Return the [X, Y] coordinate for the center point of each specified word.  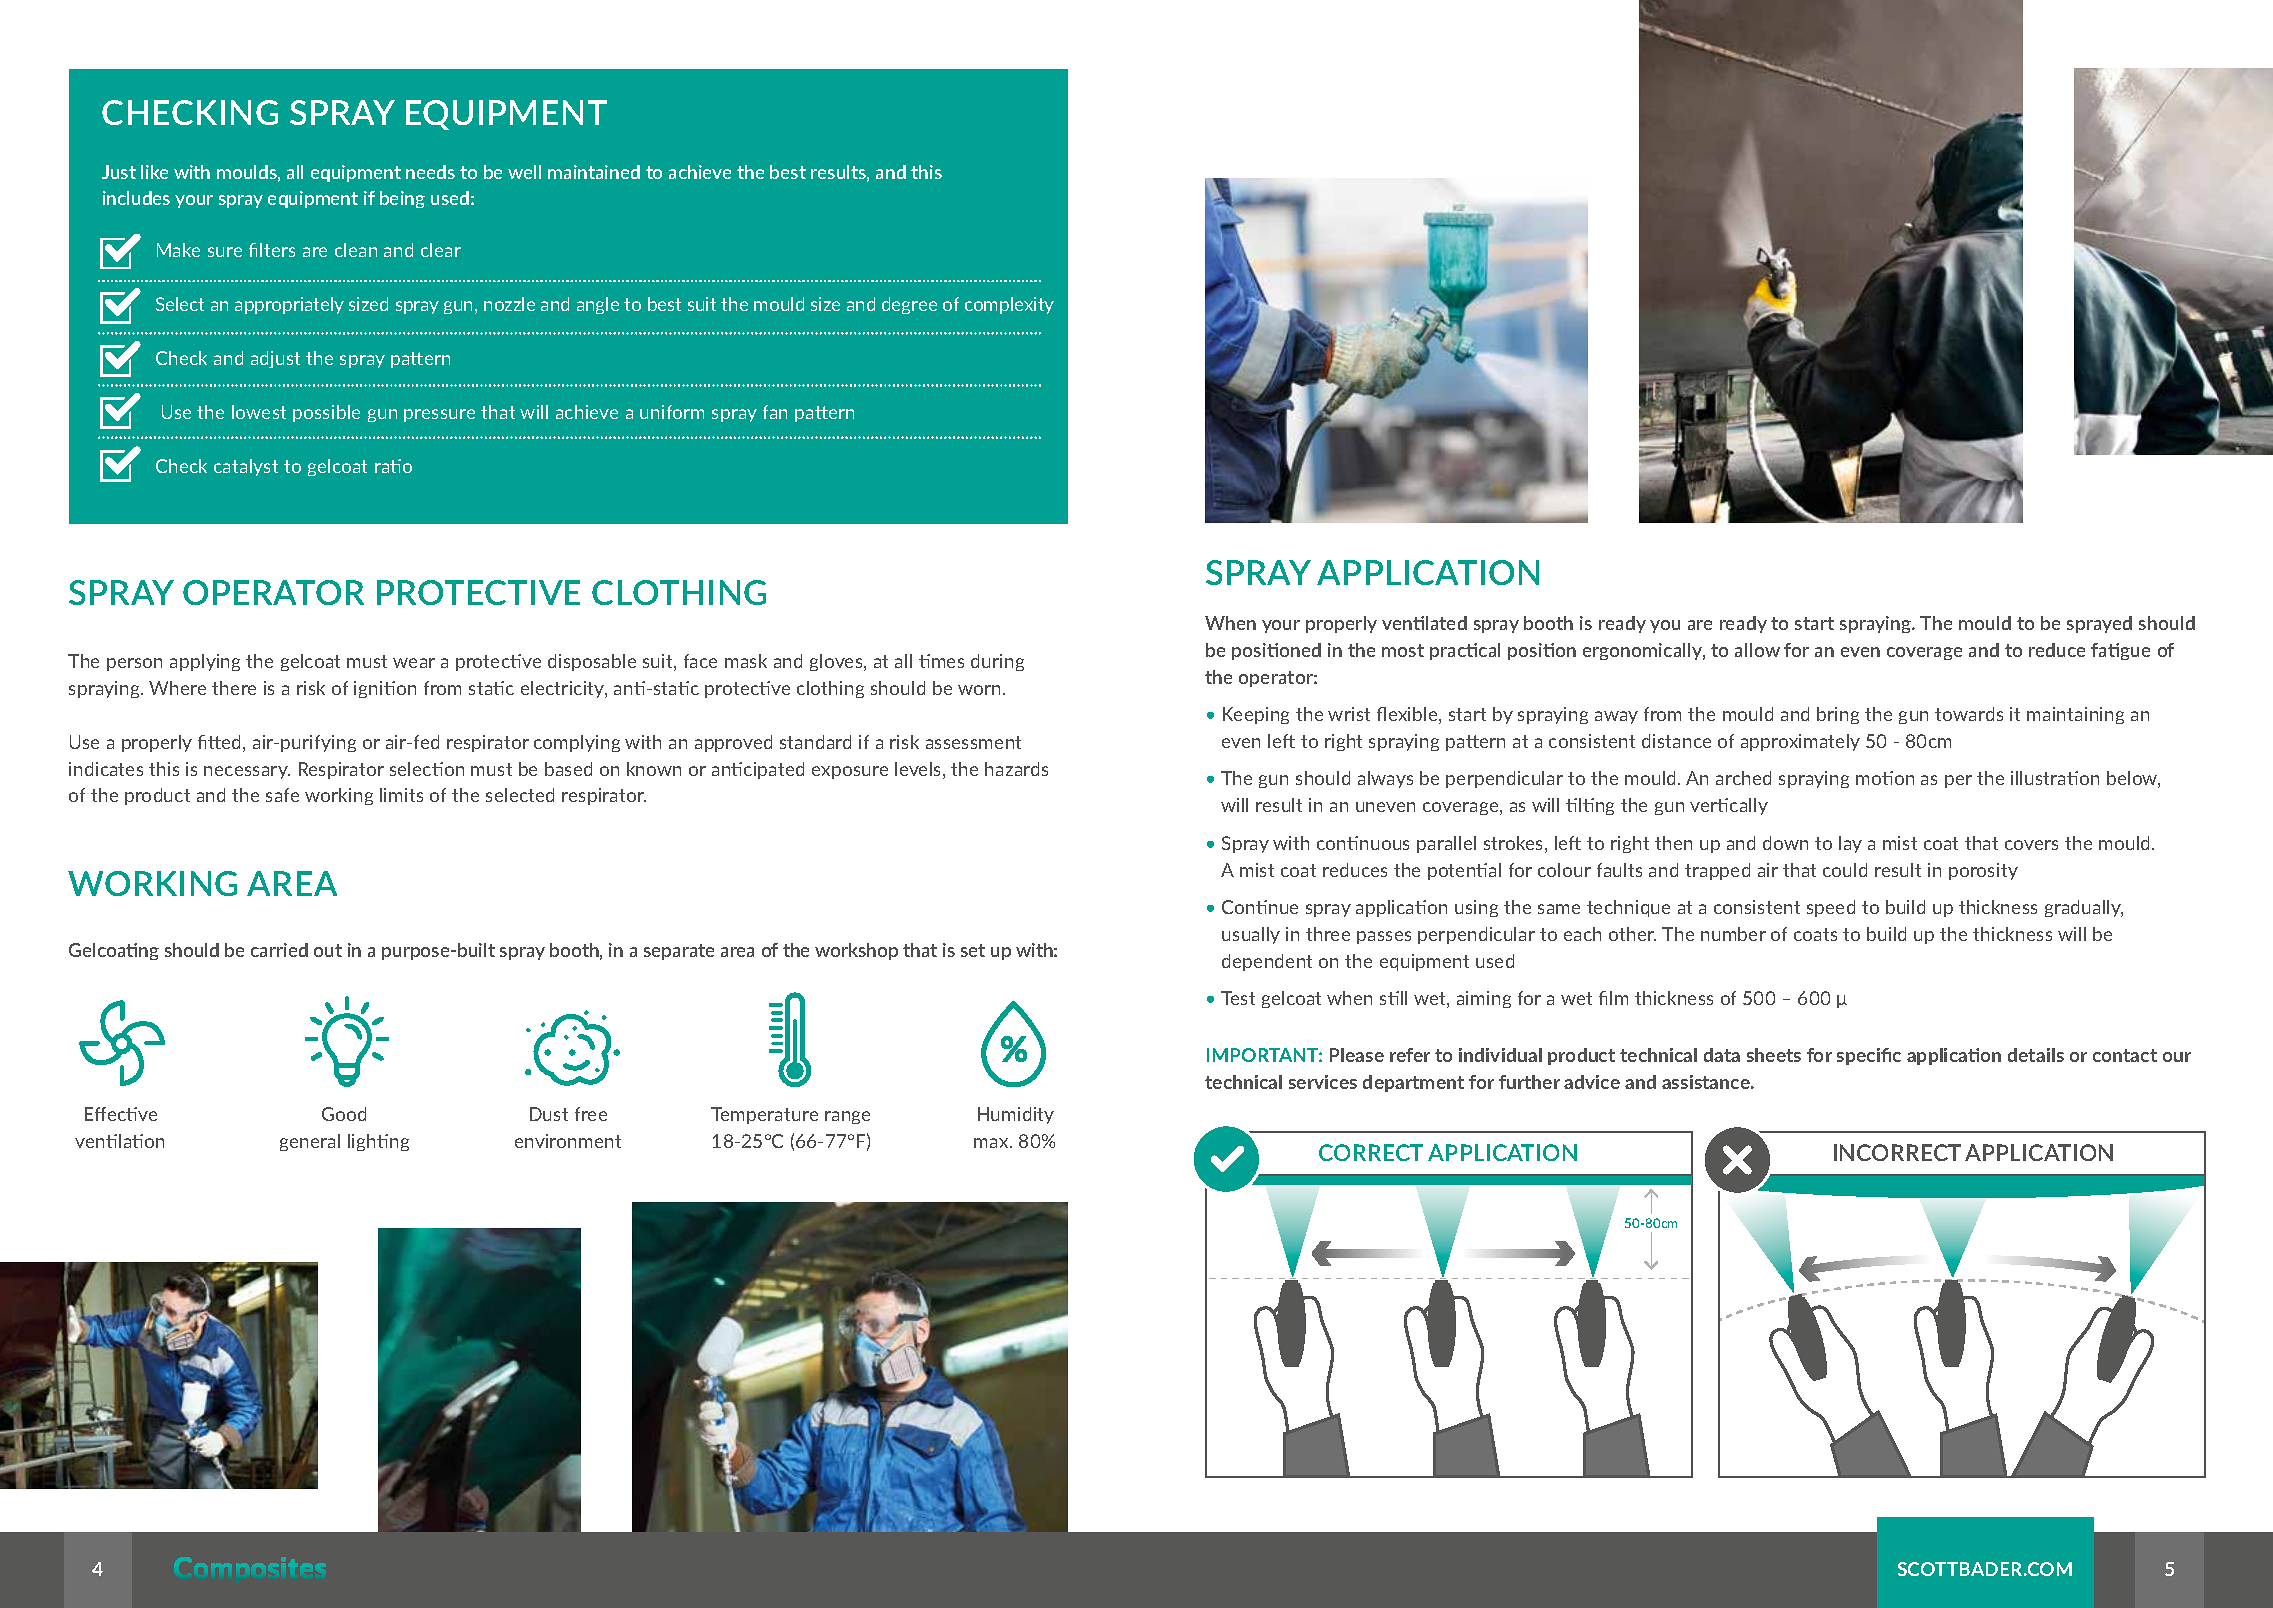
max [992, 1143]
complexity [1009, 305]
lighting [378, 1142]
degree [909, 305]
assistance [1707, 1082]
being [402, 199]
